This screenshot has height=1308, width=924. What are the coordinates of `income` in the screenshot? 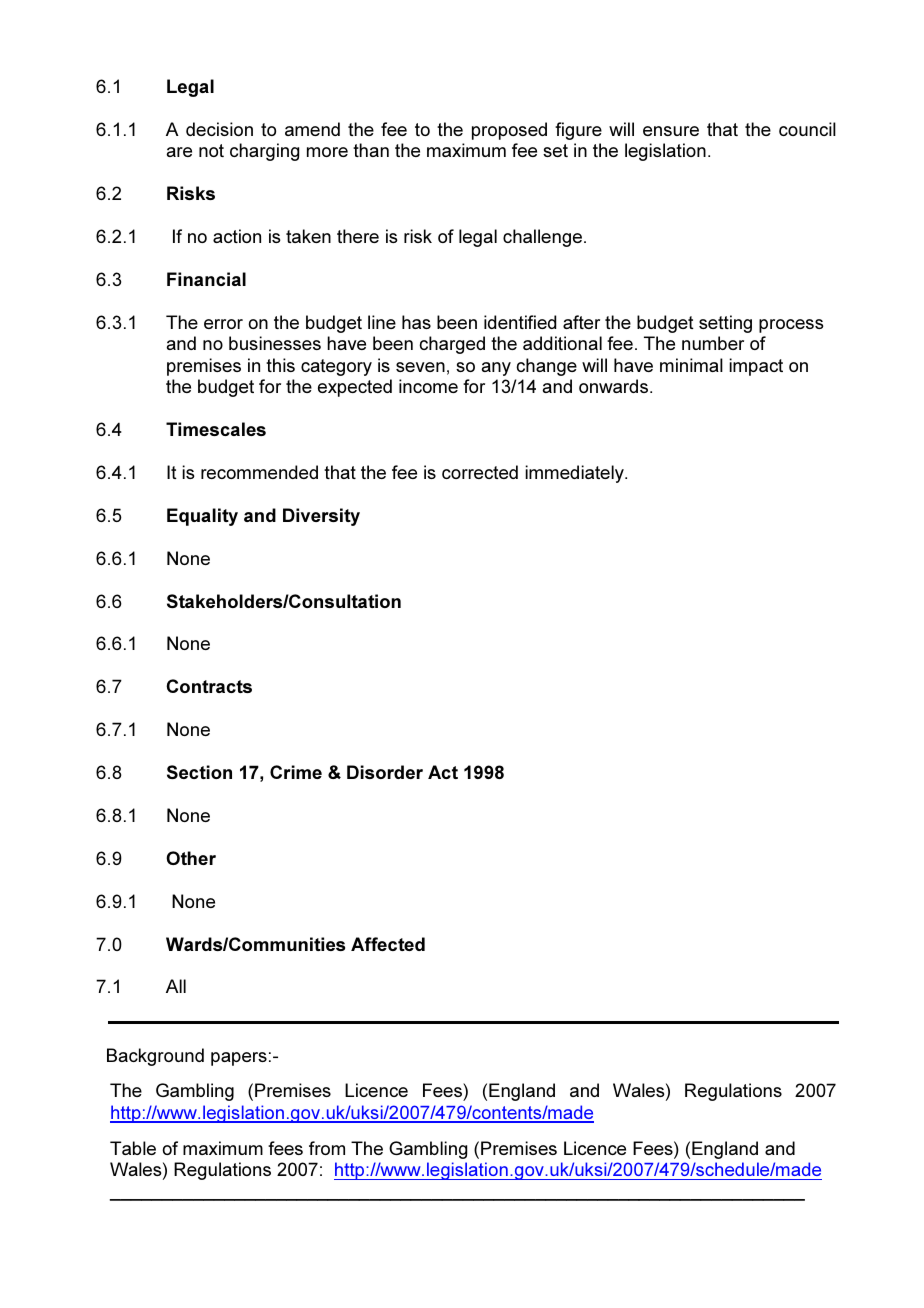 It's located at (428, 386).
